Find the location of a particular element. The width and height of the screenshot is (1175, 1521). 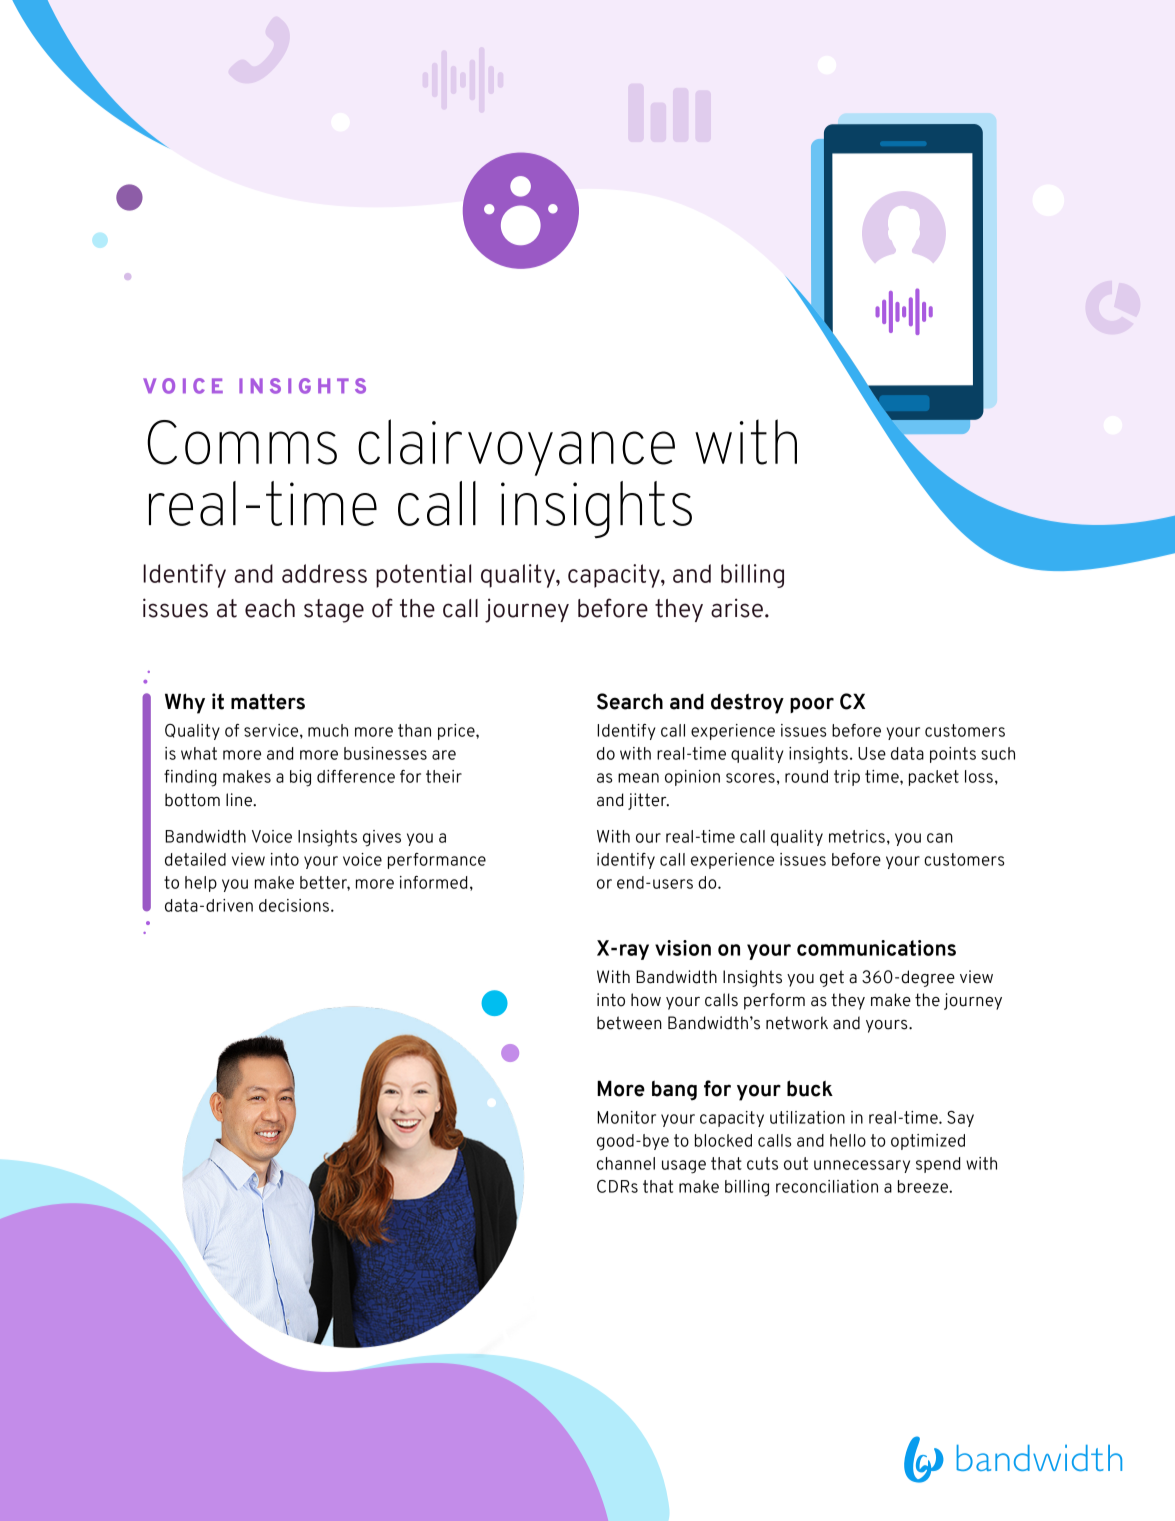

channel is located at coordinates (626, 1163).
